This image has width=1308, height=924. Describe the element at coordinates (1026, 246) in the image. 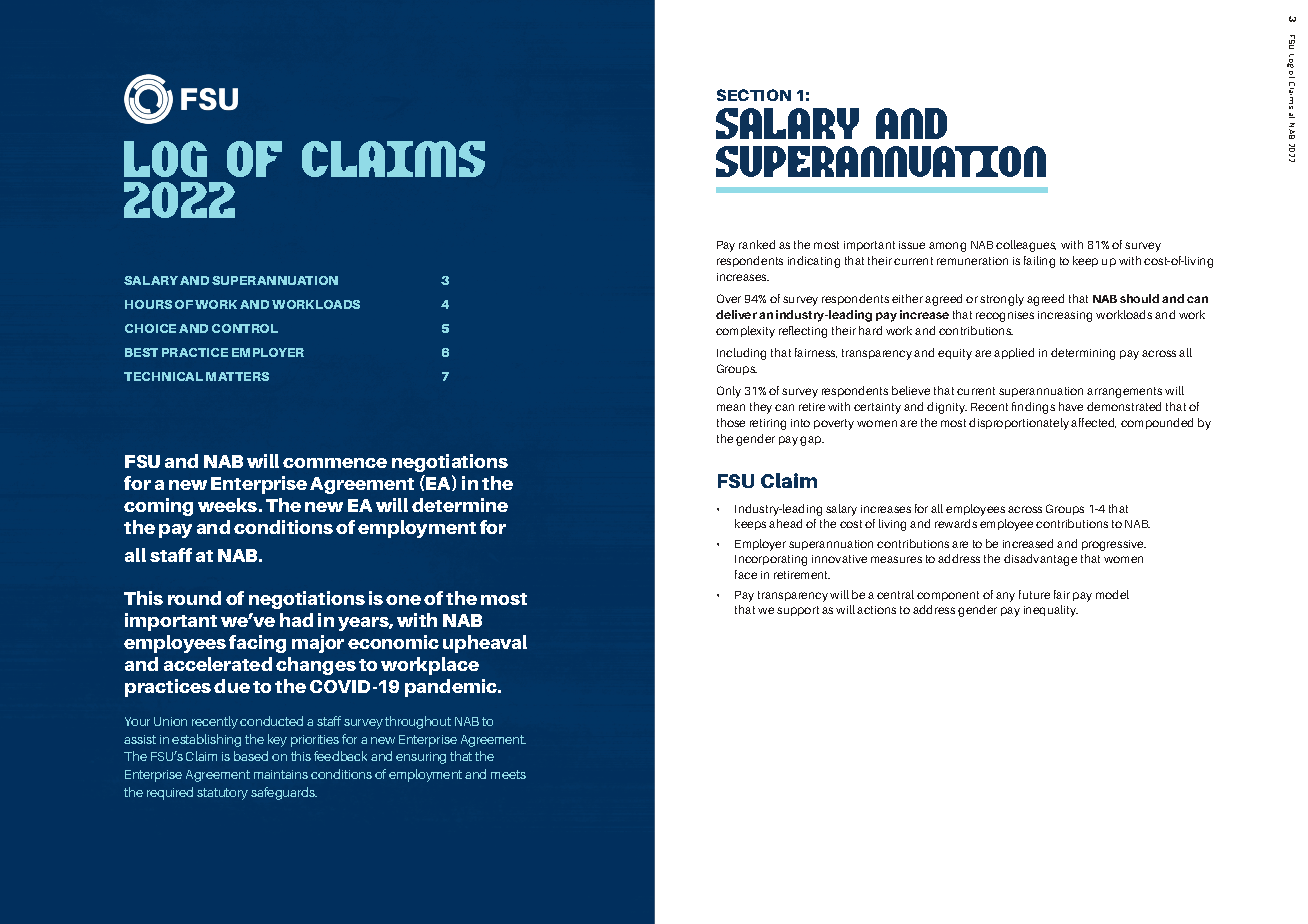

I see `colleagues` at that location.
